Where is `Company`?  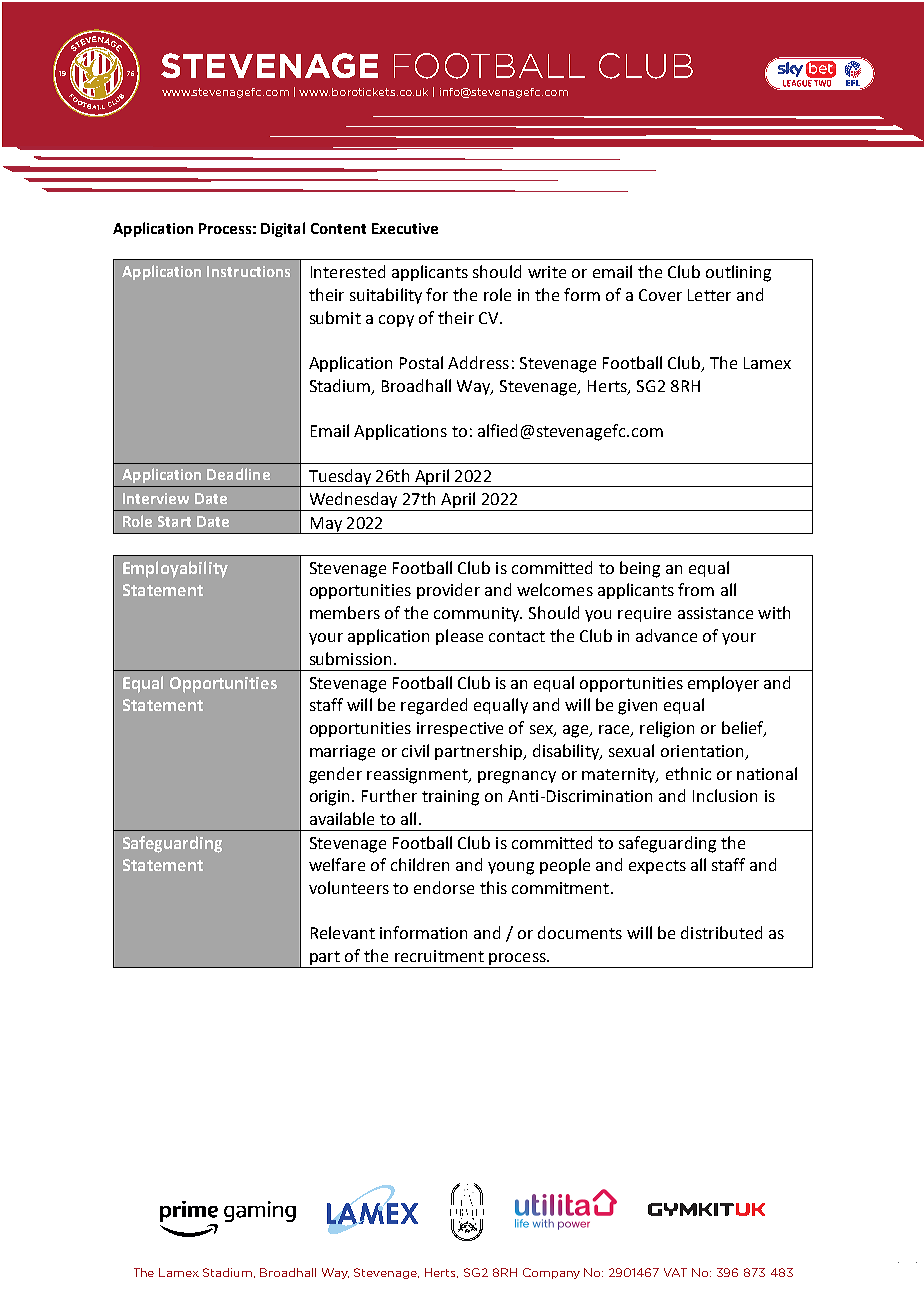 Company is located at coordinates (551, 1273).
